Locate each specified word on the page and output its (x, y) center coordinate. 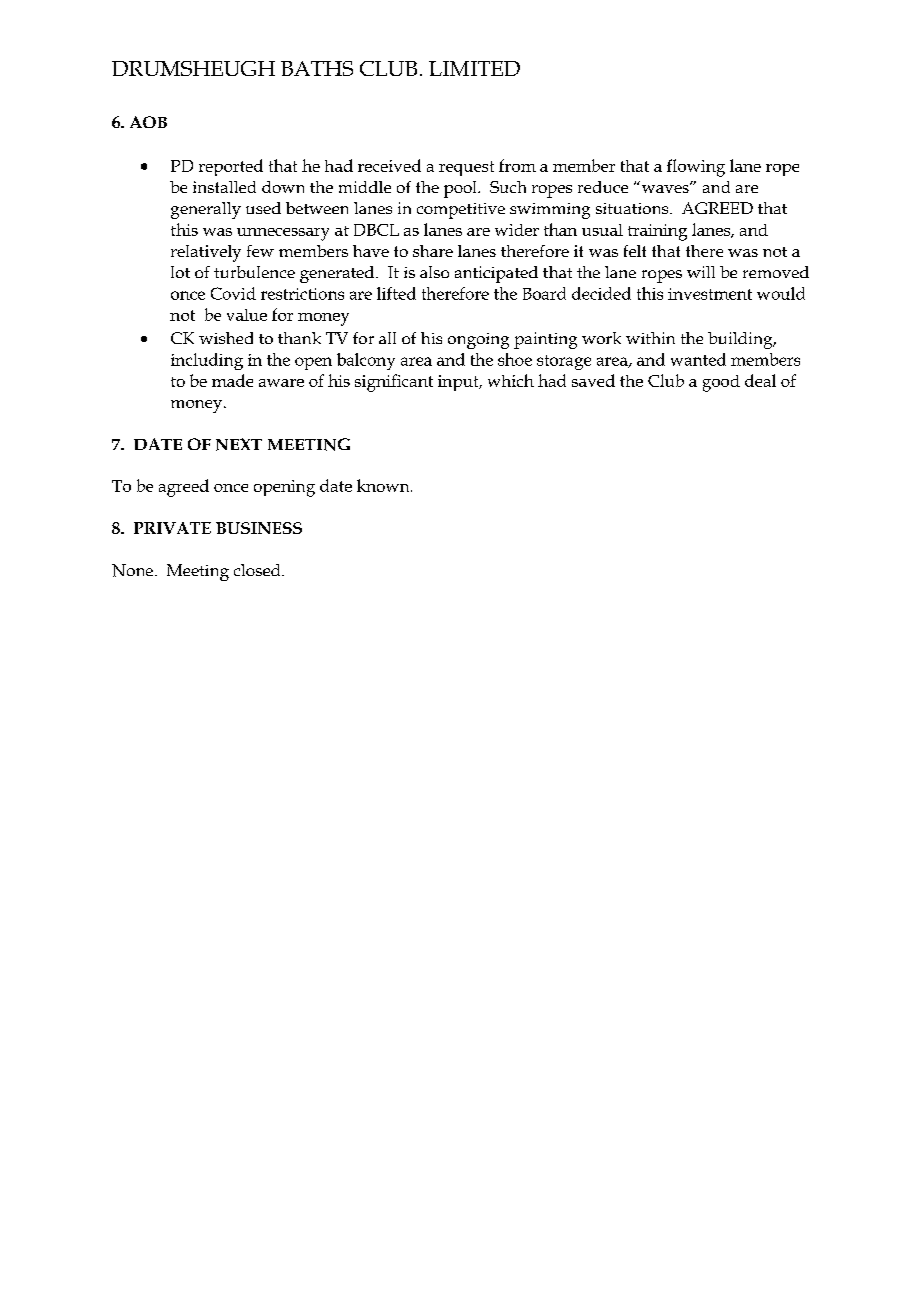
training (657, 232)
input (459, 383)
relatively (206, 253)
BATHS (317, 68)
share (433, 251)
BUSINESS (259, 528)
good (721, 383)
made (232, 380)
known (384, 485)
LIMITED (474, 68)
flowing (696, 168)
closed (258, 570)
